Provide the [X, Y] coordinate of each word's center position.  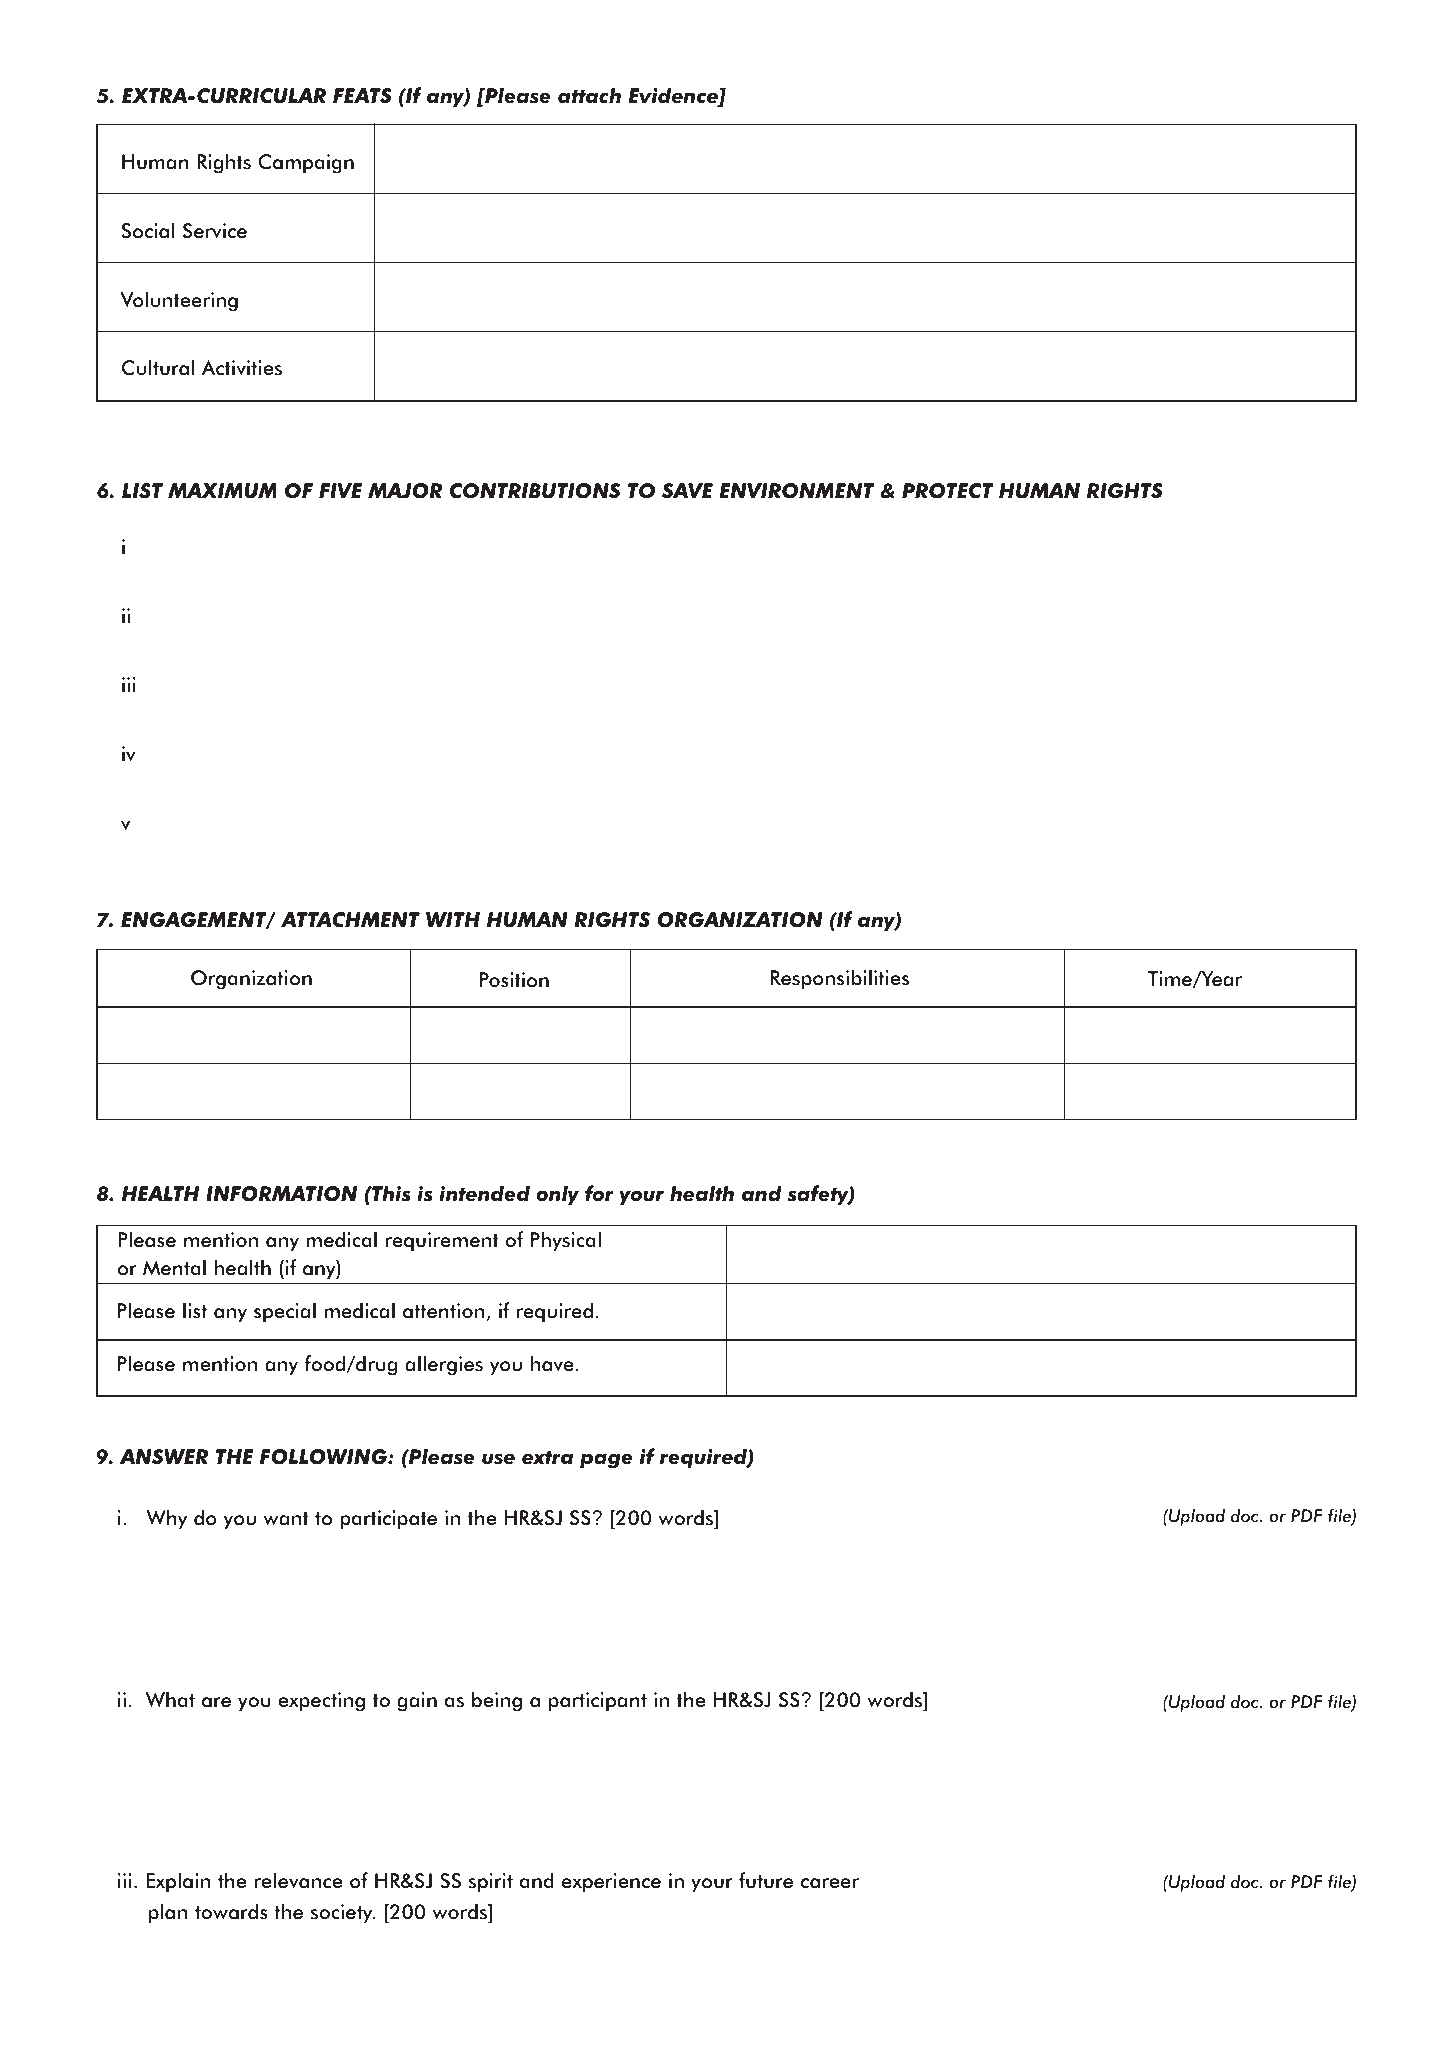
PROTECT [947, 491]
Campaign [306, 164]
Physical [566, 1241]
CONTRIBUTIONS [535, 491]
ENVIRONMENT [796, 491]
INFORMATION [281, 1194]
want [286, 1519]
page [606, 1461]
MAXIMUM [222, 491]
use [498, 1459]
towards [231, 1911]
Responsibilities [840, 979]
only [557, 1195]
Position [514, 980]
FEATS [362, 96]
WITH [453, 919]
